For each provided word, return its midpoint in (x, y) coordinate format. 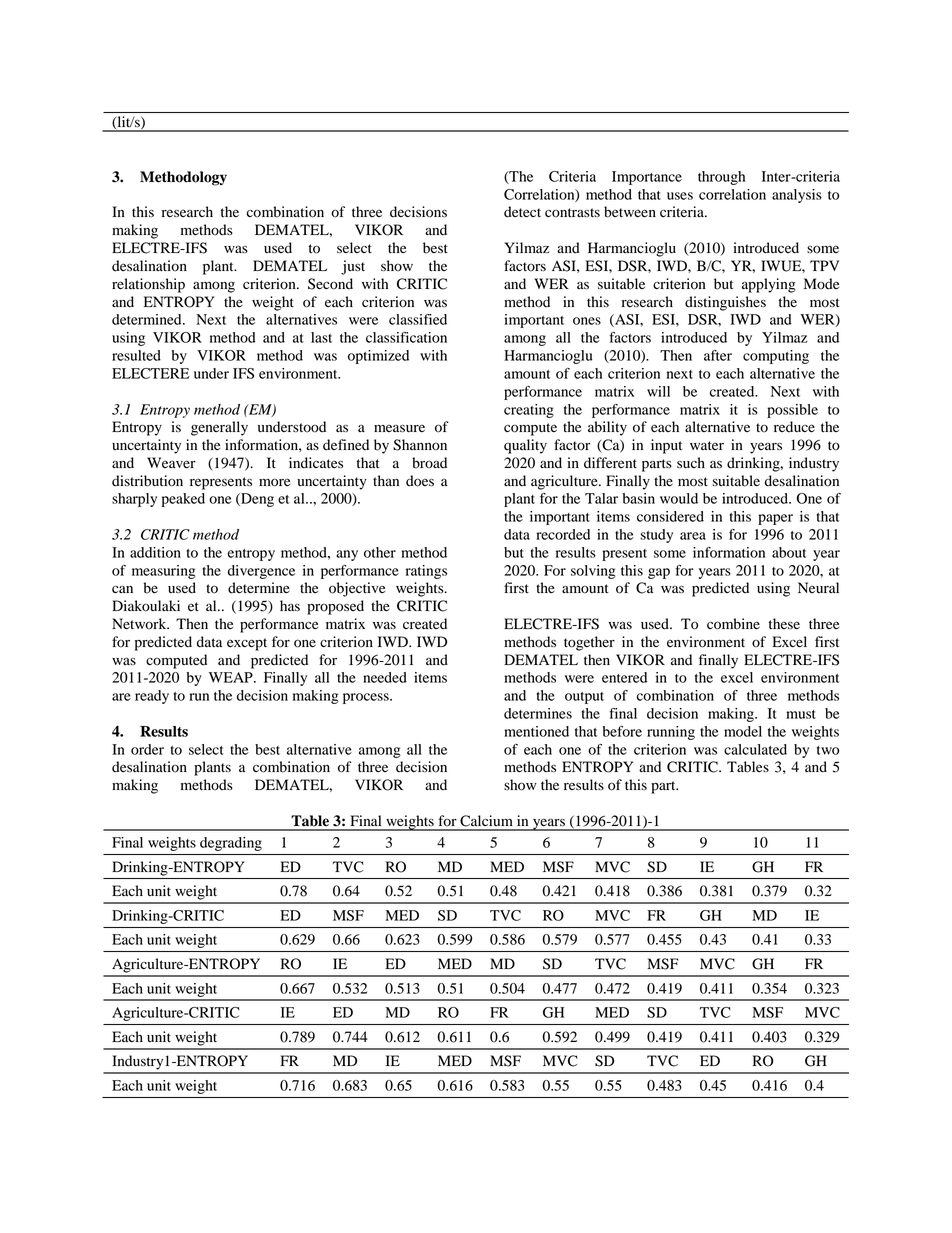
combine (733, 624)
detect (522, 212)
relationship (148, 285)
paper (775, 519)
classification (406, 337)
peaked (183, 500)
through (721, 178)
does (420, 481)
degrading (231, 844)
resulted (136, 355)
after (718, 355)
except (247, 644)
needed (385, 677)
